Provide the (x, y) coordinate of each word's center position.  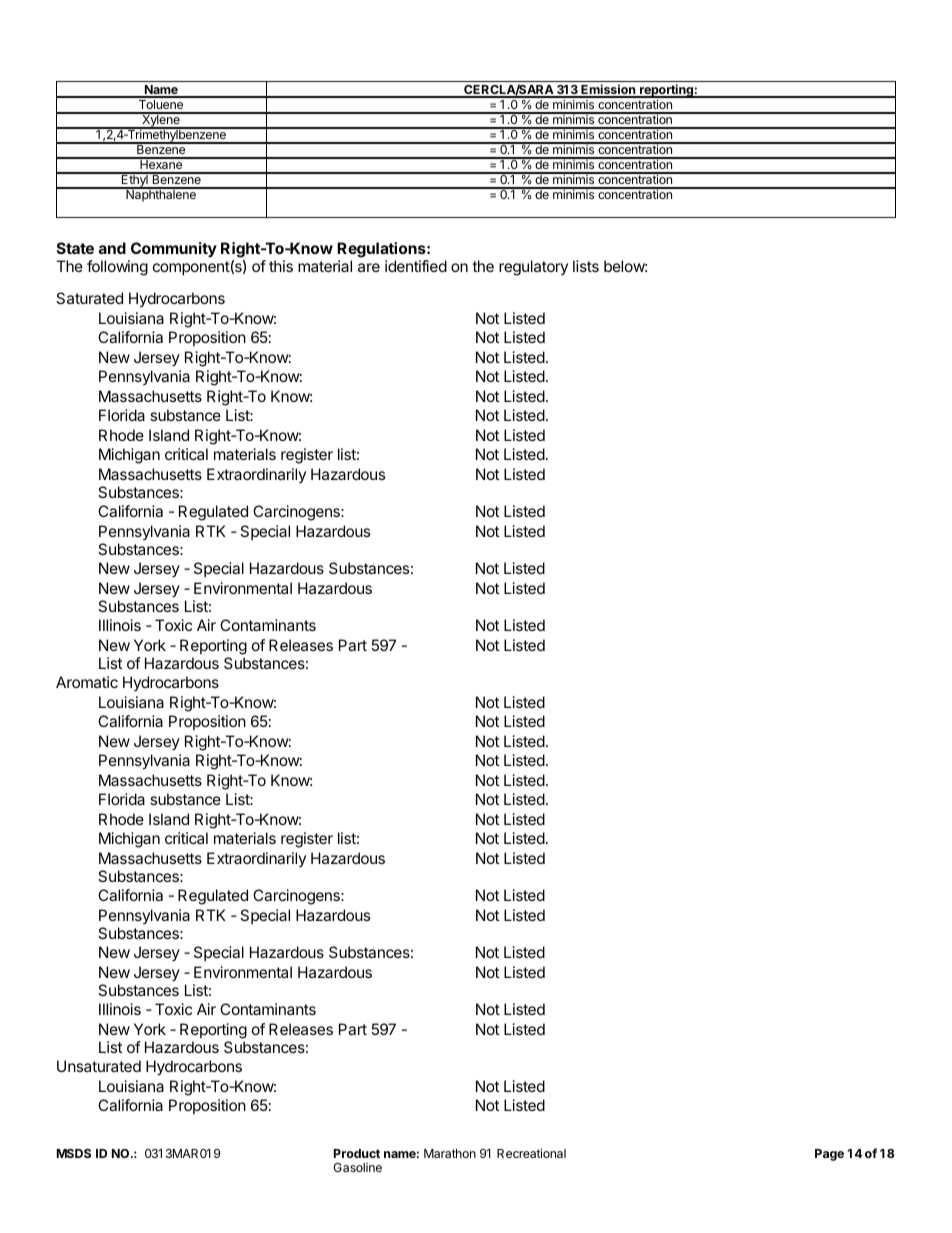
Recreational (531, 1153)
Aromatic (87, 682)
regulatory (533, 268)
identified (416, 266)
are (369, 267)
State (75, 248)
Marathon (450, 1153)
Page (829, 1155)
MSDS (74, 1153)
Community (173, 251)
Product (357, 1153)
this (281, 266)
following (117, 268)
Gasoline (357, 1167)
